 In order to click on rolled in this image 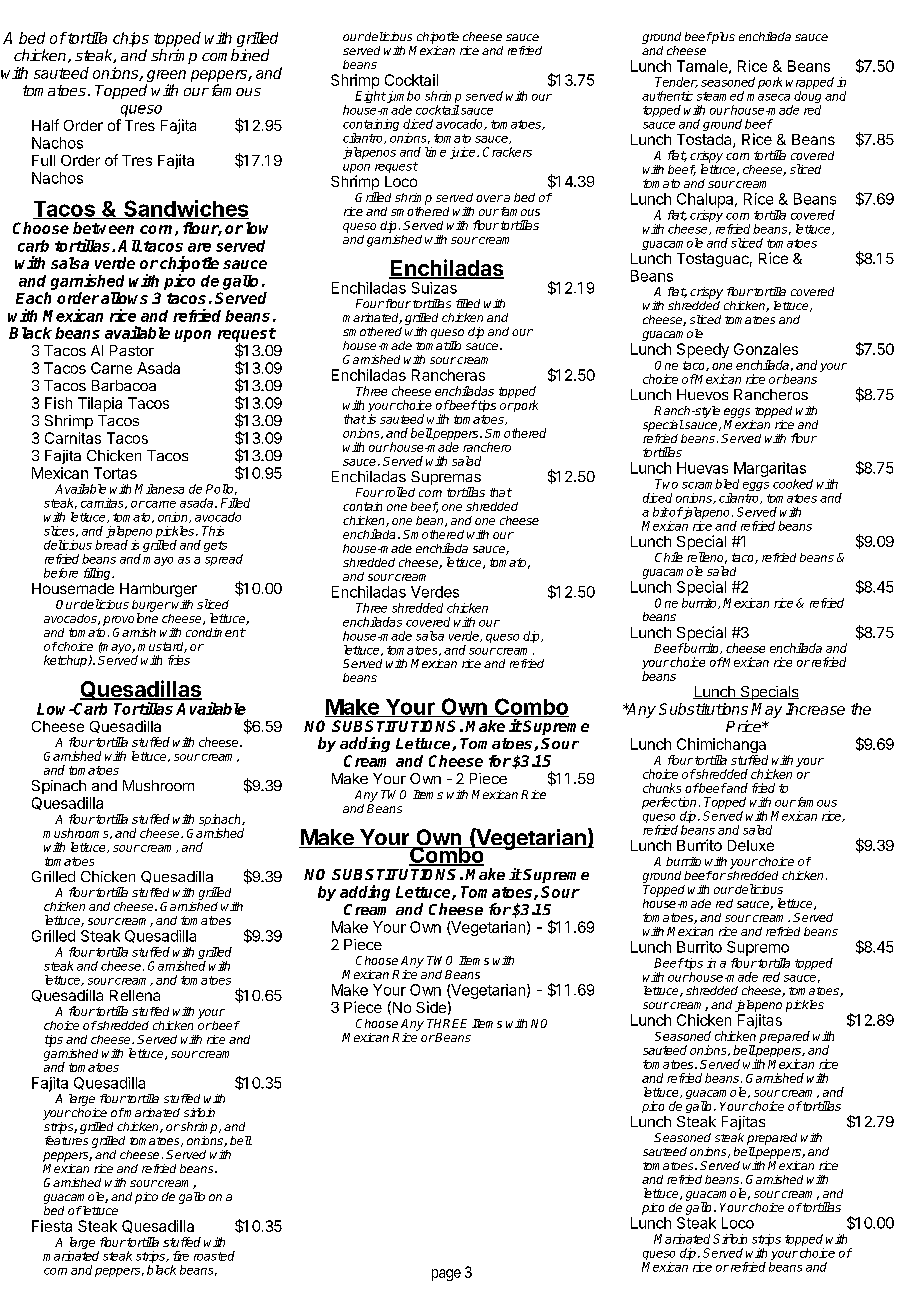, I will do `click(399, 492)`.
